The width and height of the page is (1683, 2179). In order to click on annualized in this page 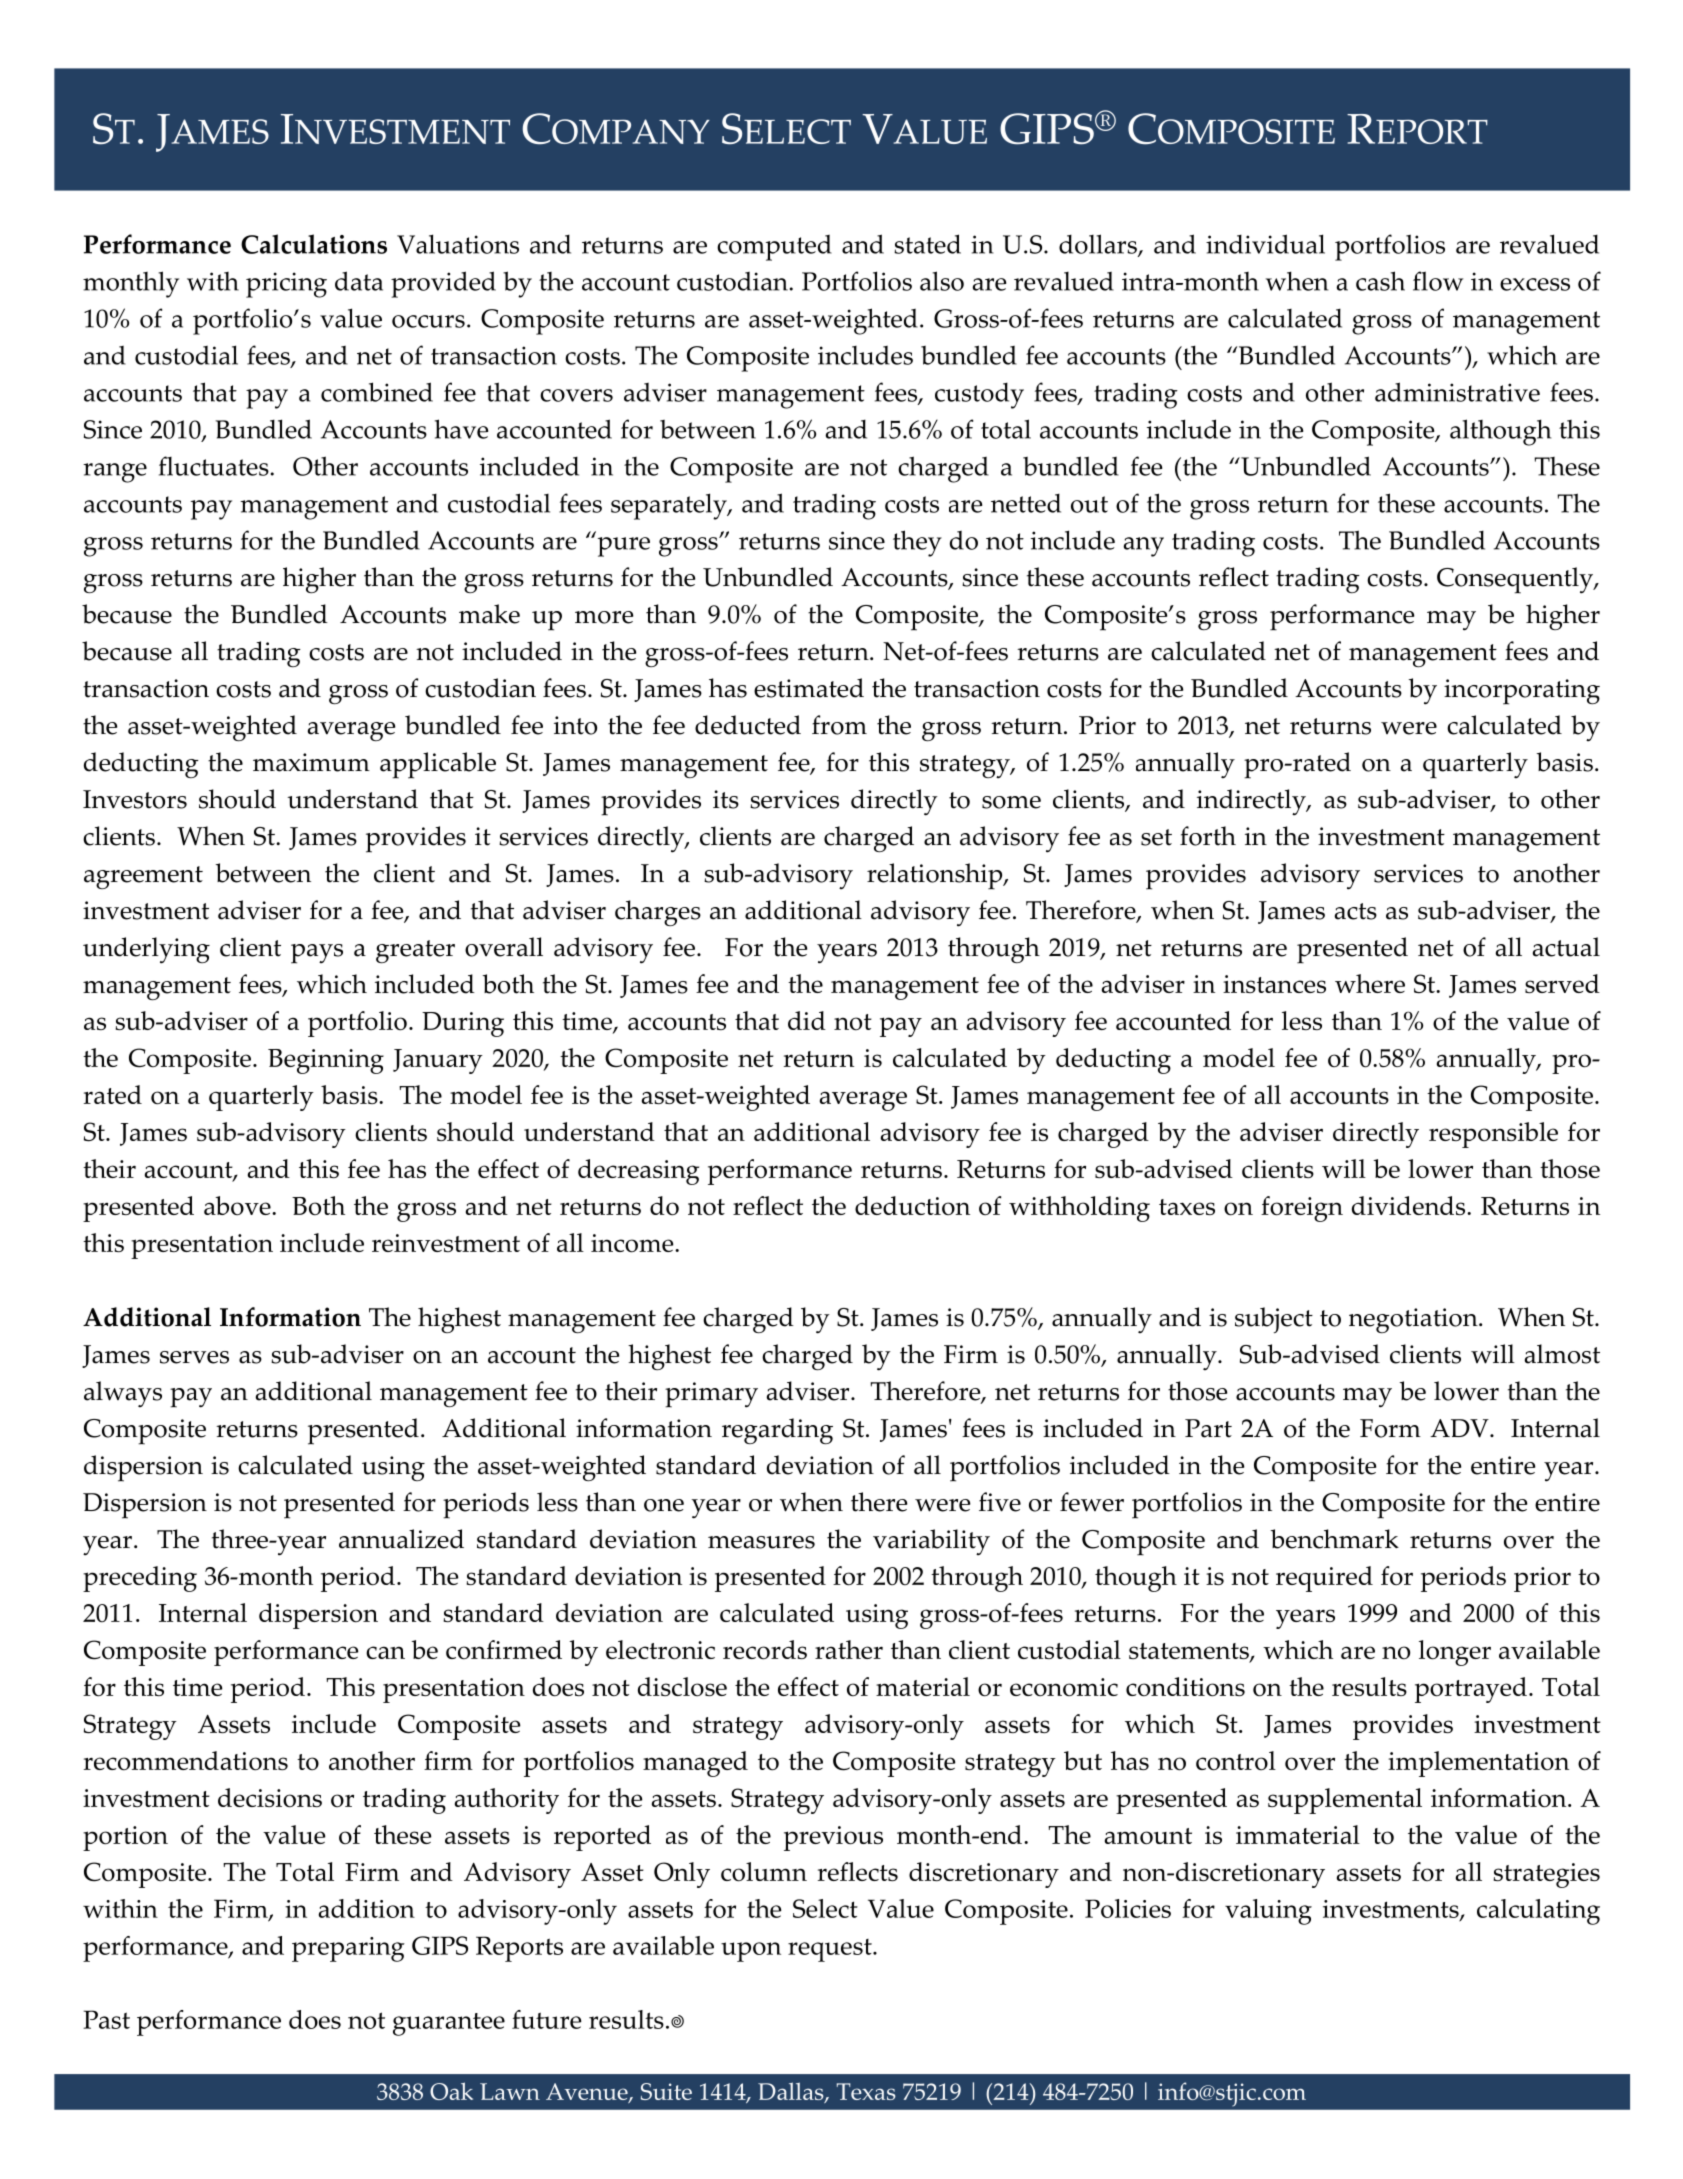, I will do `click(401, 1539)`.
